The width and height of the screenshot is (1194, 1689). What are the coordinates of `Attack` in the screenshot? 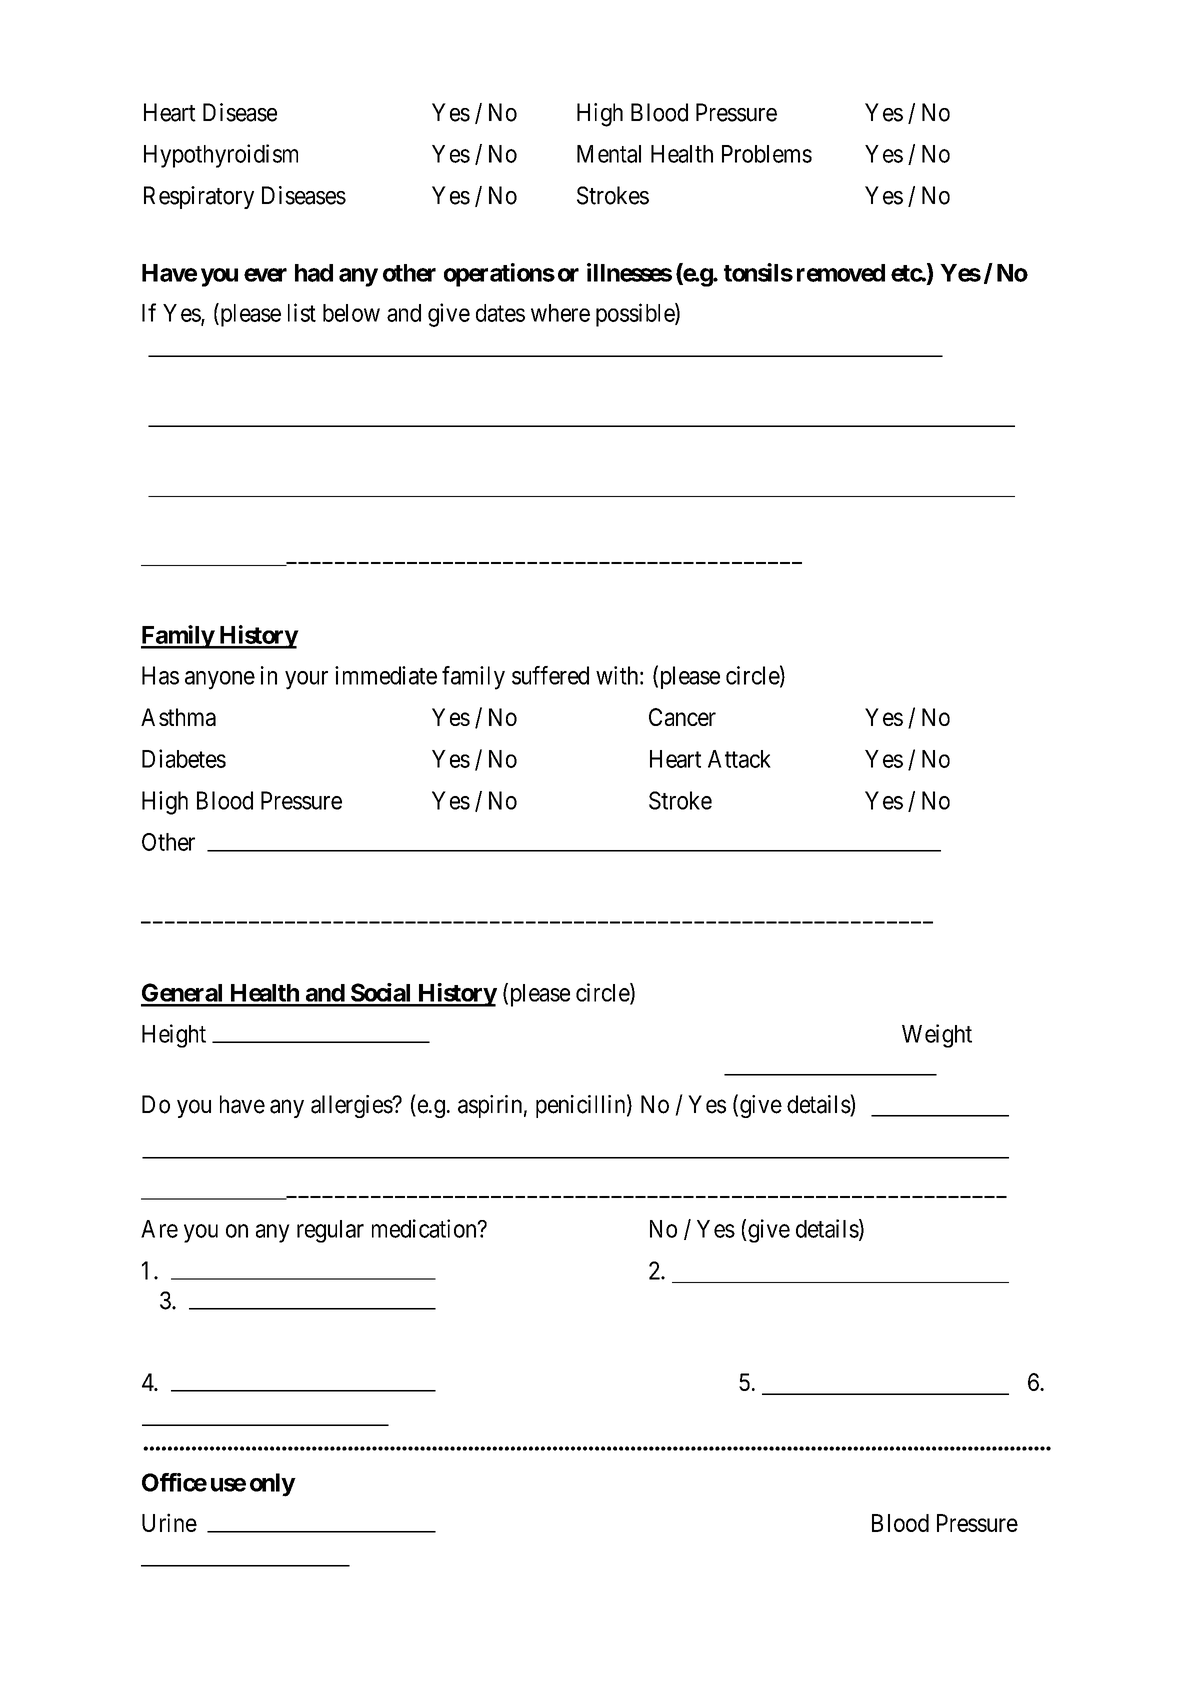 It's located at (739, 759).
